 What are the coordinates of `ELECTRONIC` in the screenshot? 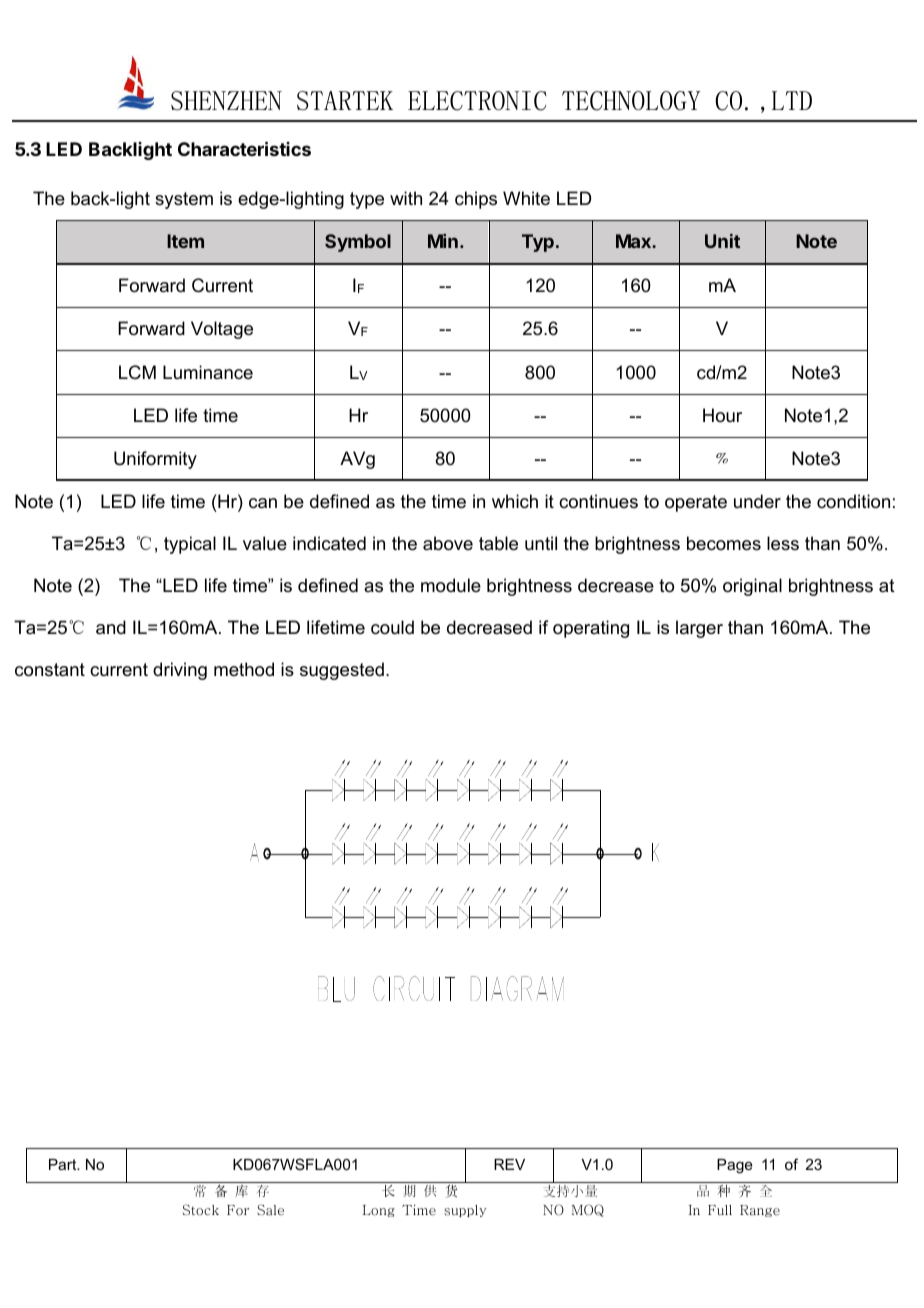 It's located at (477, 101).
